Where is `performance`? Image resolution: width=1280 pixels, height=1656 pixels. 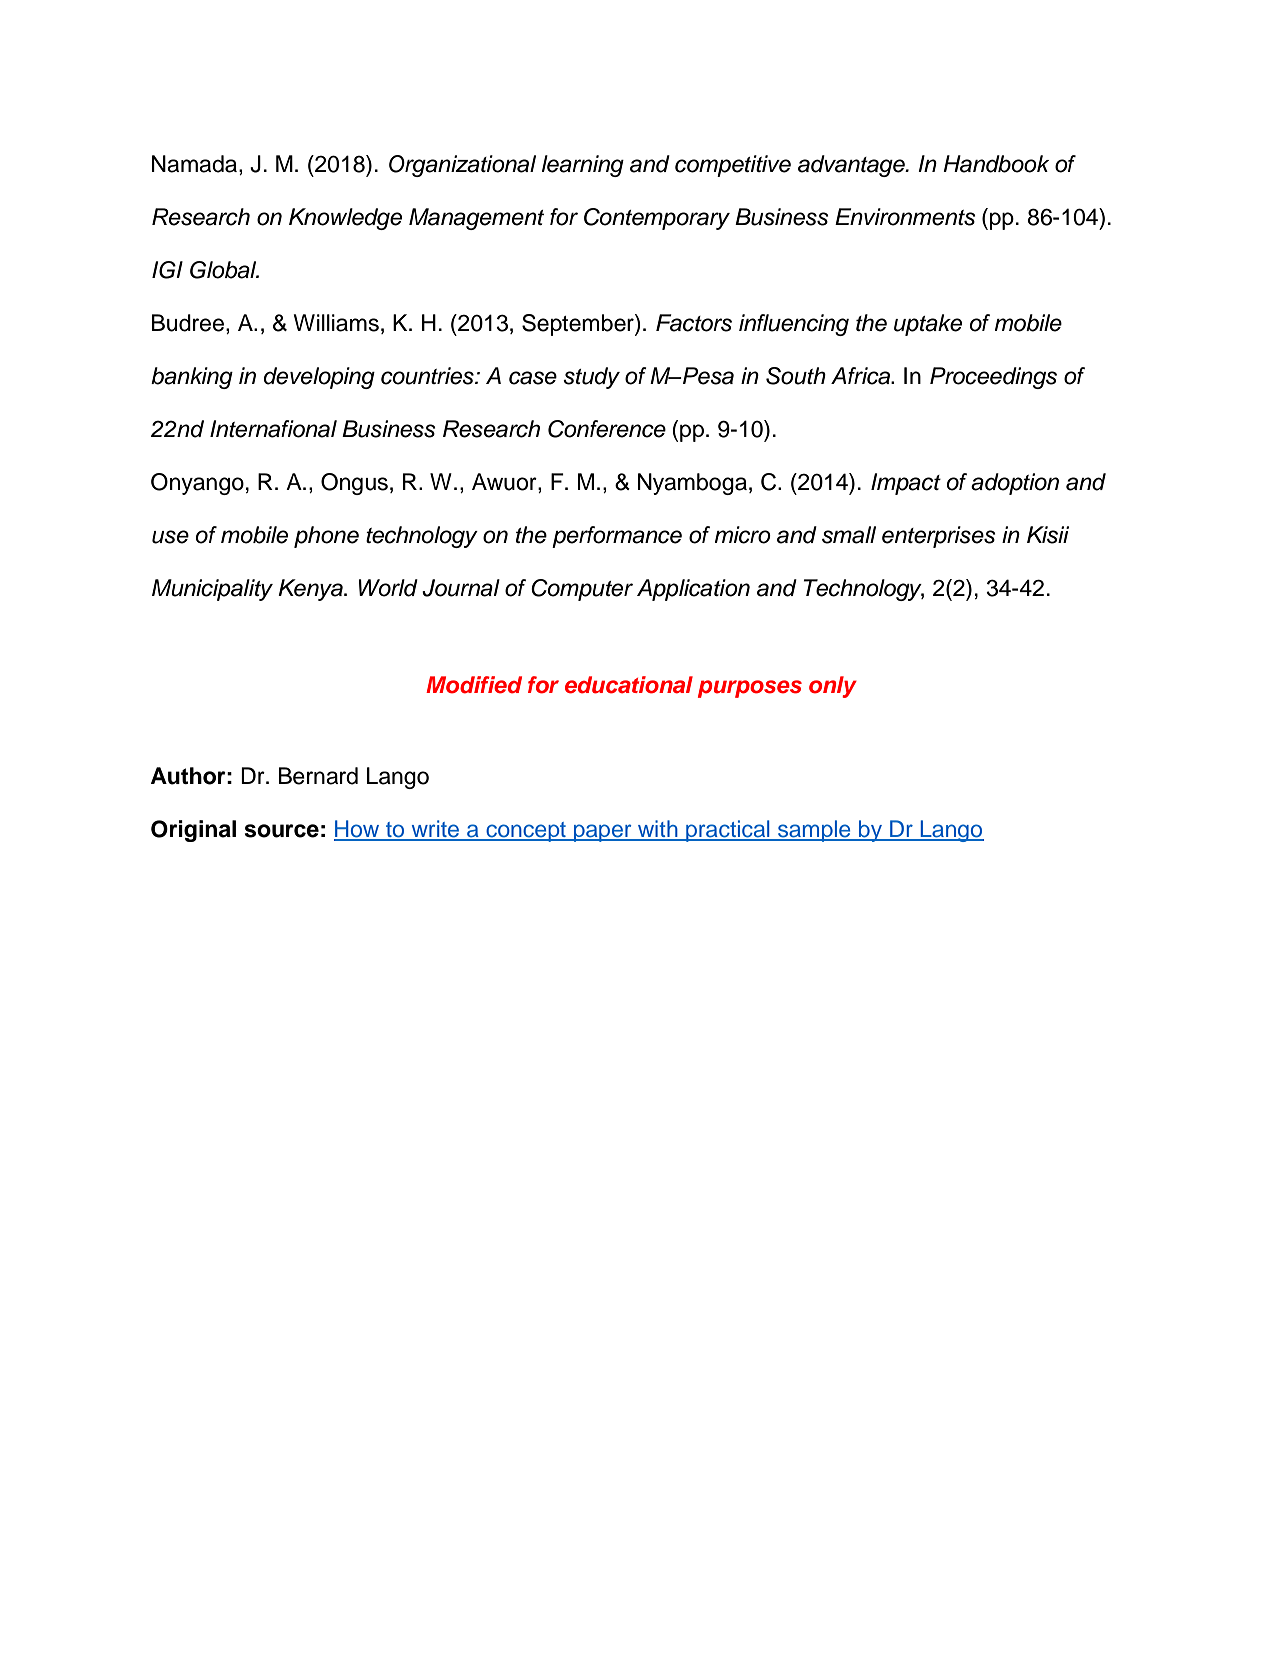 performance is located at coordinates (617, 537).
